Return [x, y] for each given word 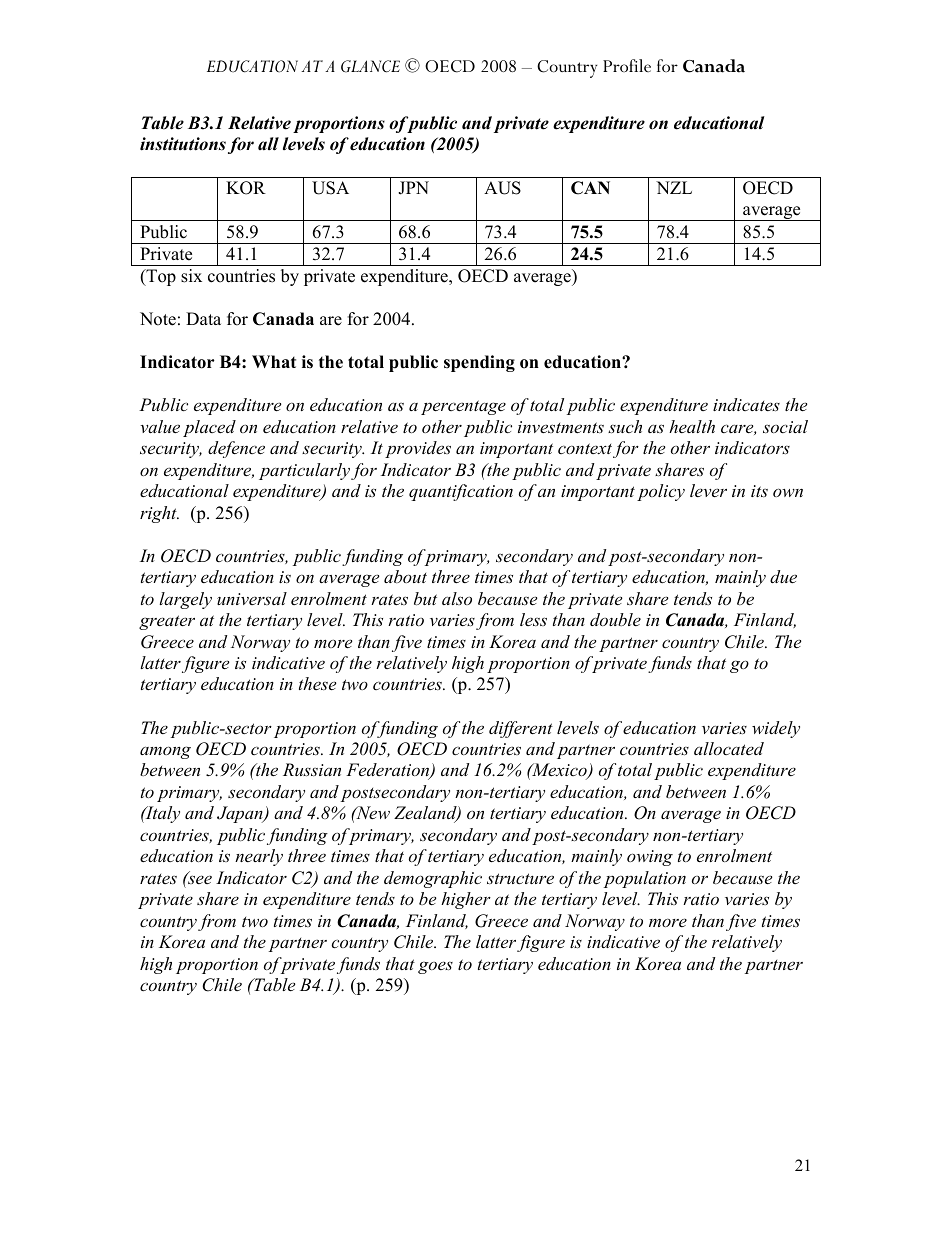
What [274, 361]
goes [435, 967]
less [533, 619]
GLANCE [370, 66]
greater [167, 622]
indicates [746, 404]
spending [479, 363]
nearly [259, 857]
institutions [183, 144]
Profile [627, 65]
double [615, 619]
